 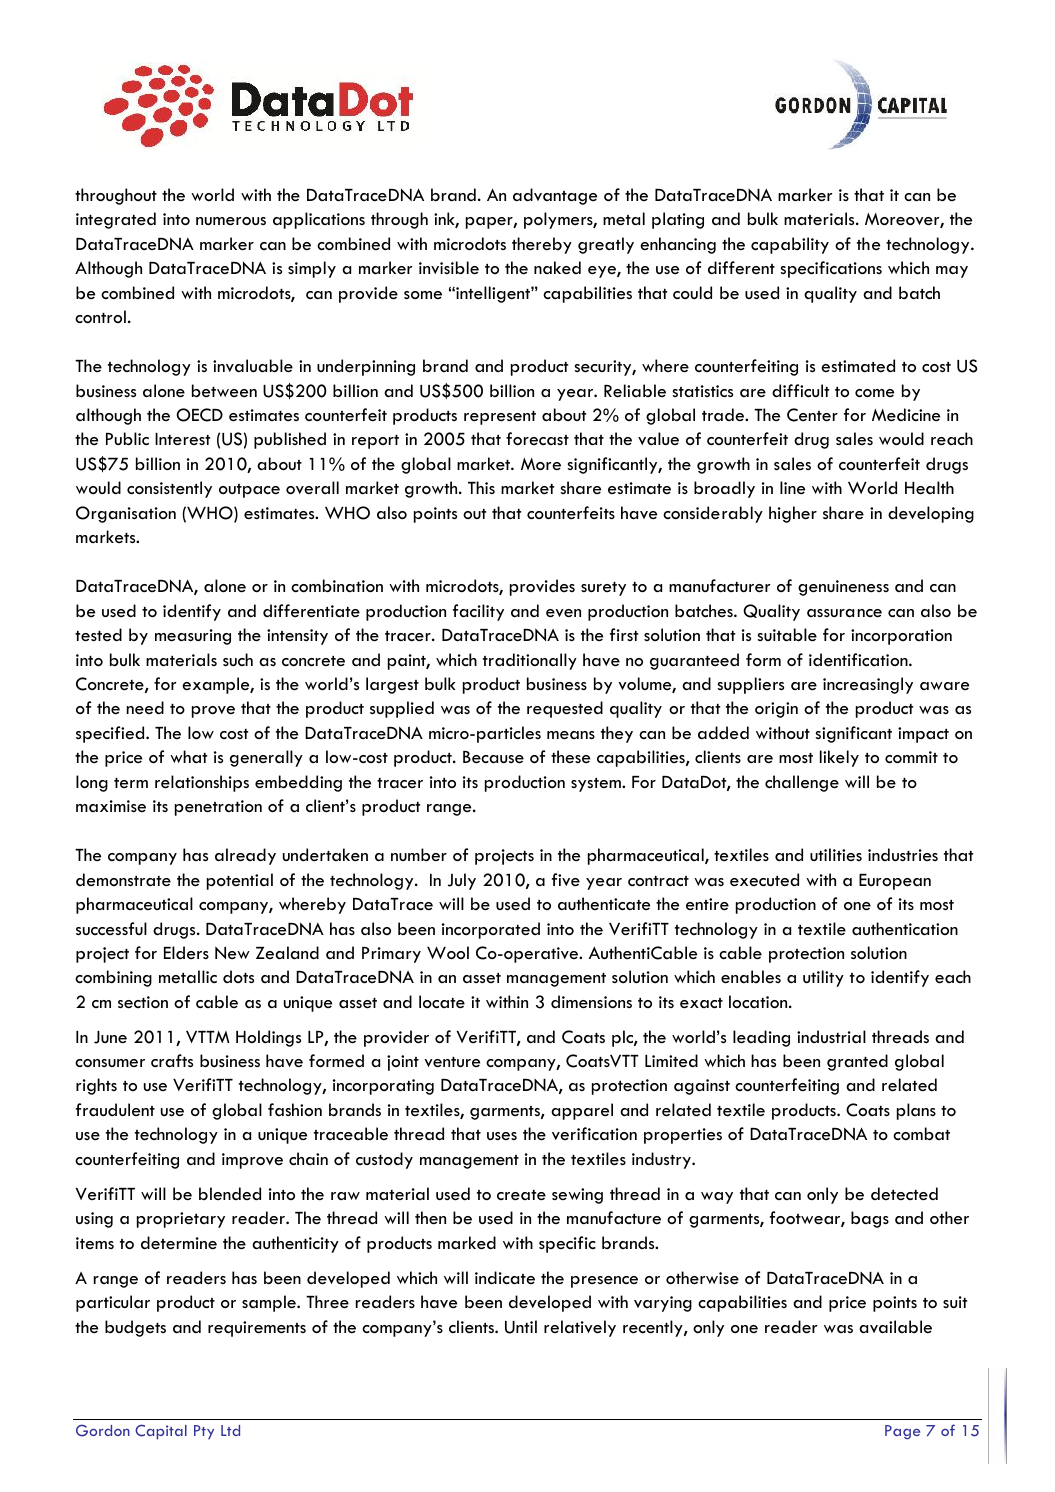 What do you see at coordinates (204, 1432) in the document?
I see `Pty` at bounding box center [204, 1432].
